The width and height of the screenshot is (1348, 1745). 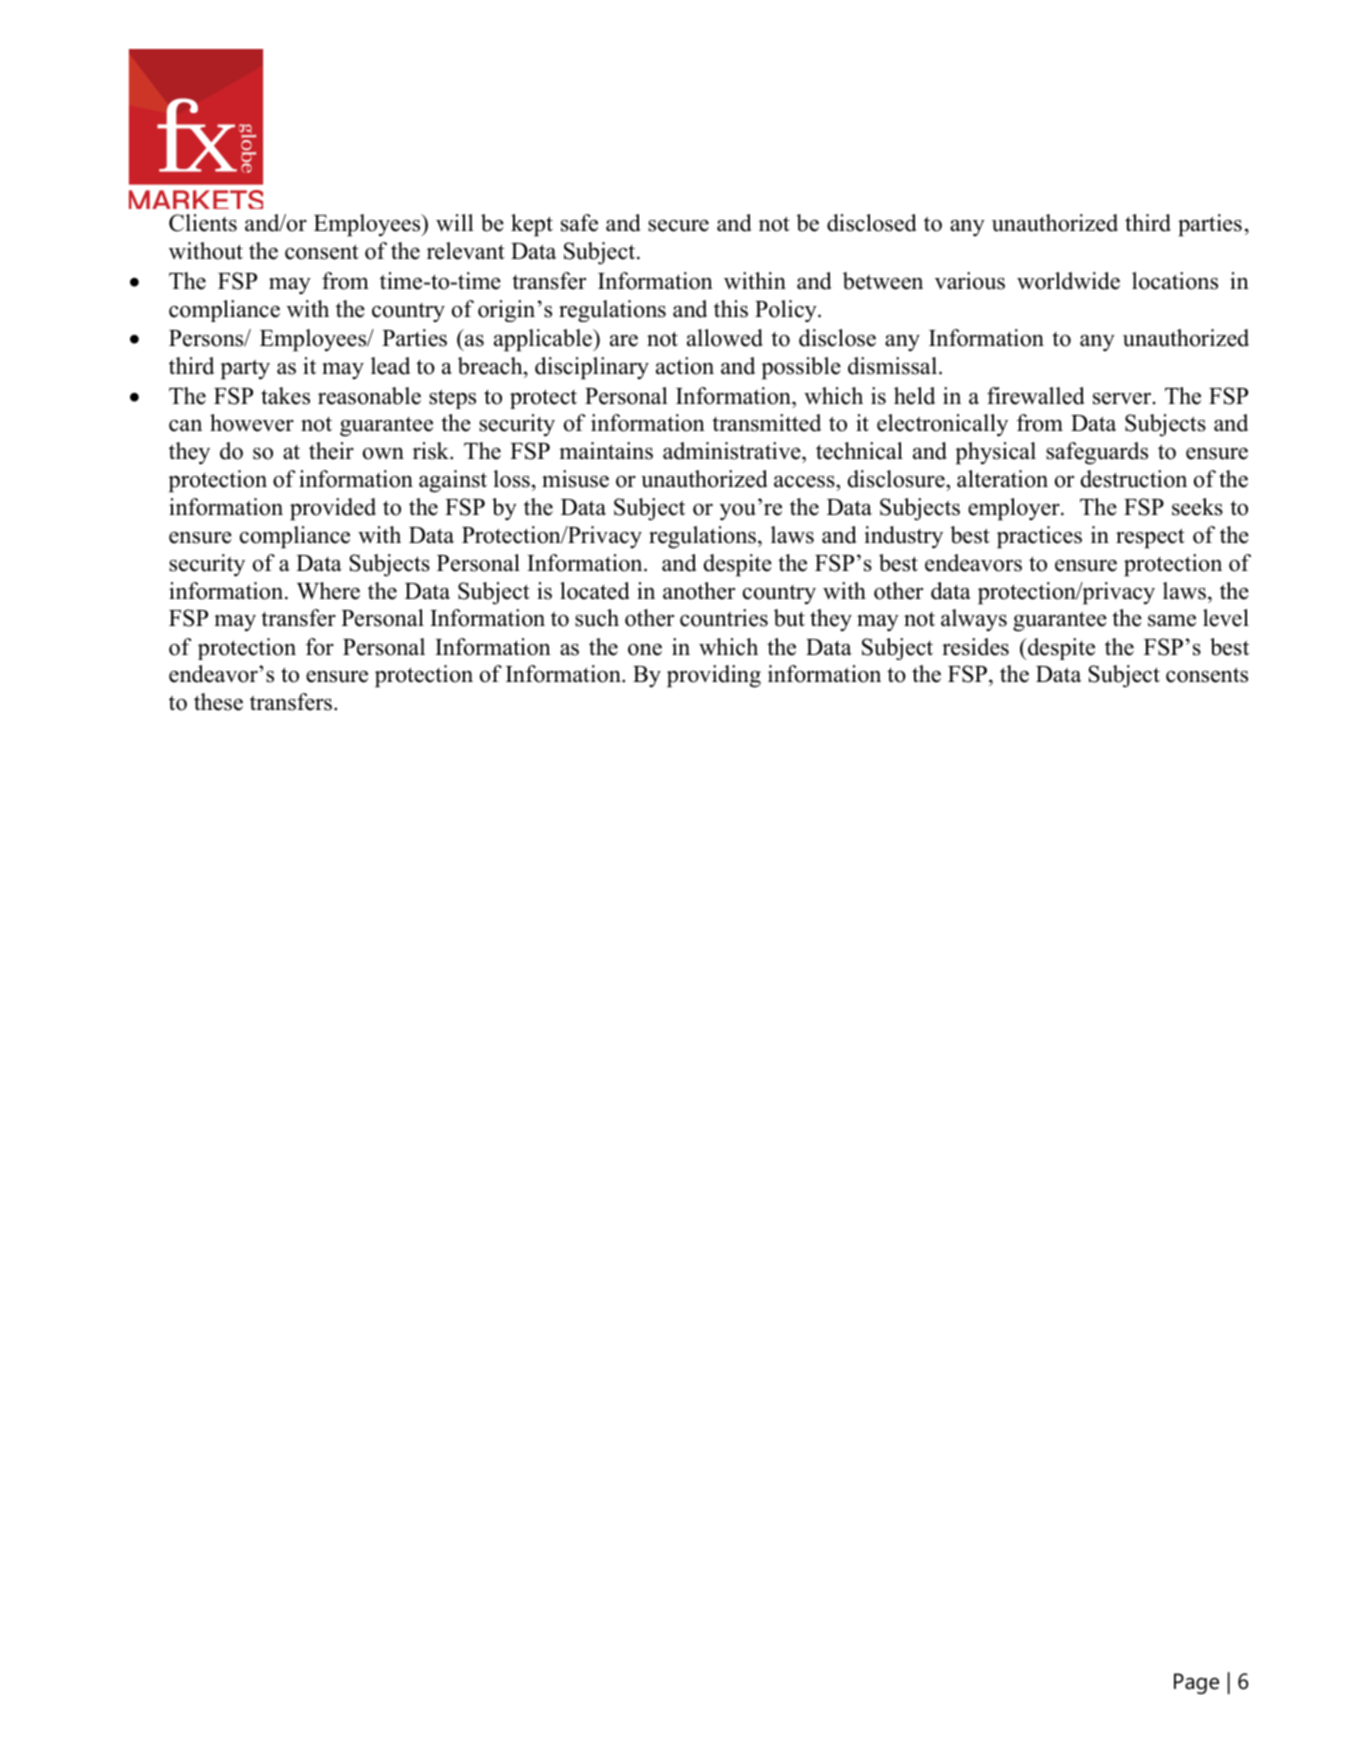 I want to click on Clients, so click(x=203, y=223).
